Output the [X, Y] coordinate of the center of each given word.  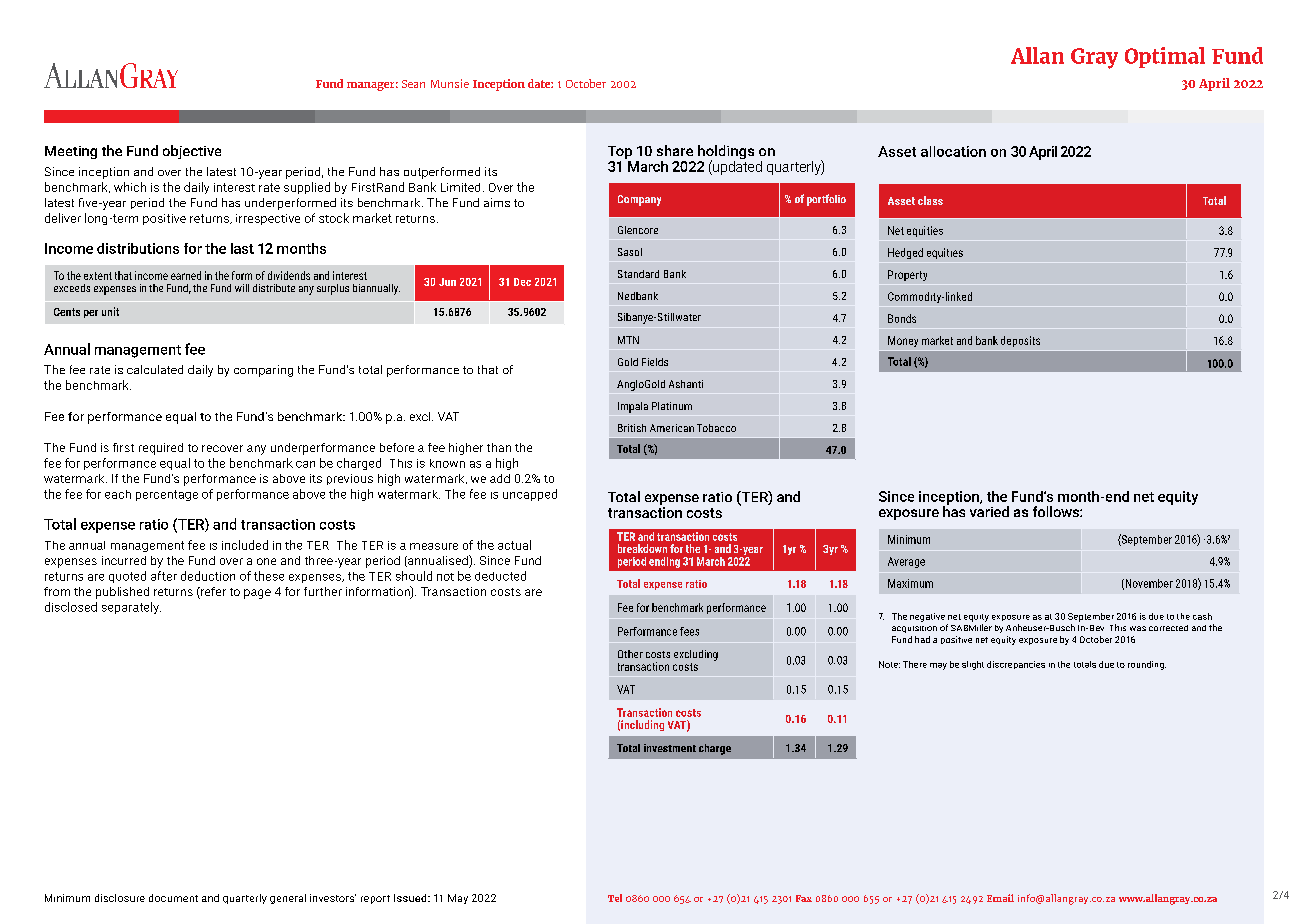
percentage [167, 495]
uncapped [530, 495]
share [675, 150]
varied [989, 511]
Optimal [1165, 57]
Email [1000, 898]
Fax [804, 898]
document [173, 898]
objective [192, 152]
